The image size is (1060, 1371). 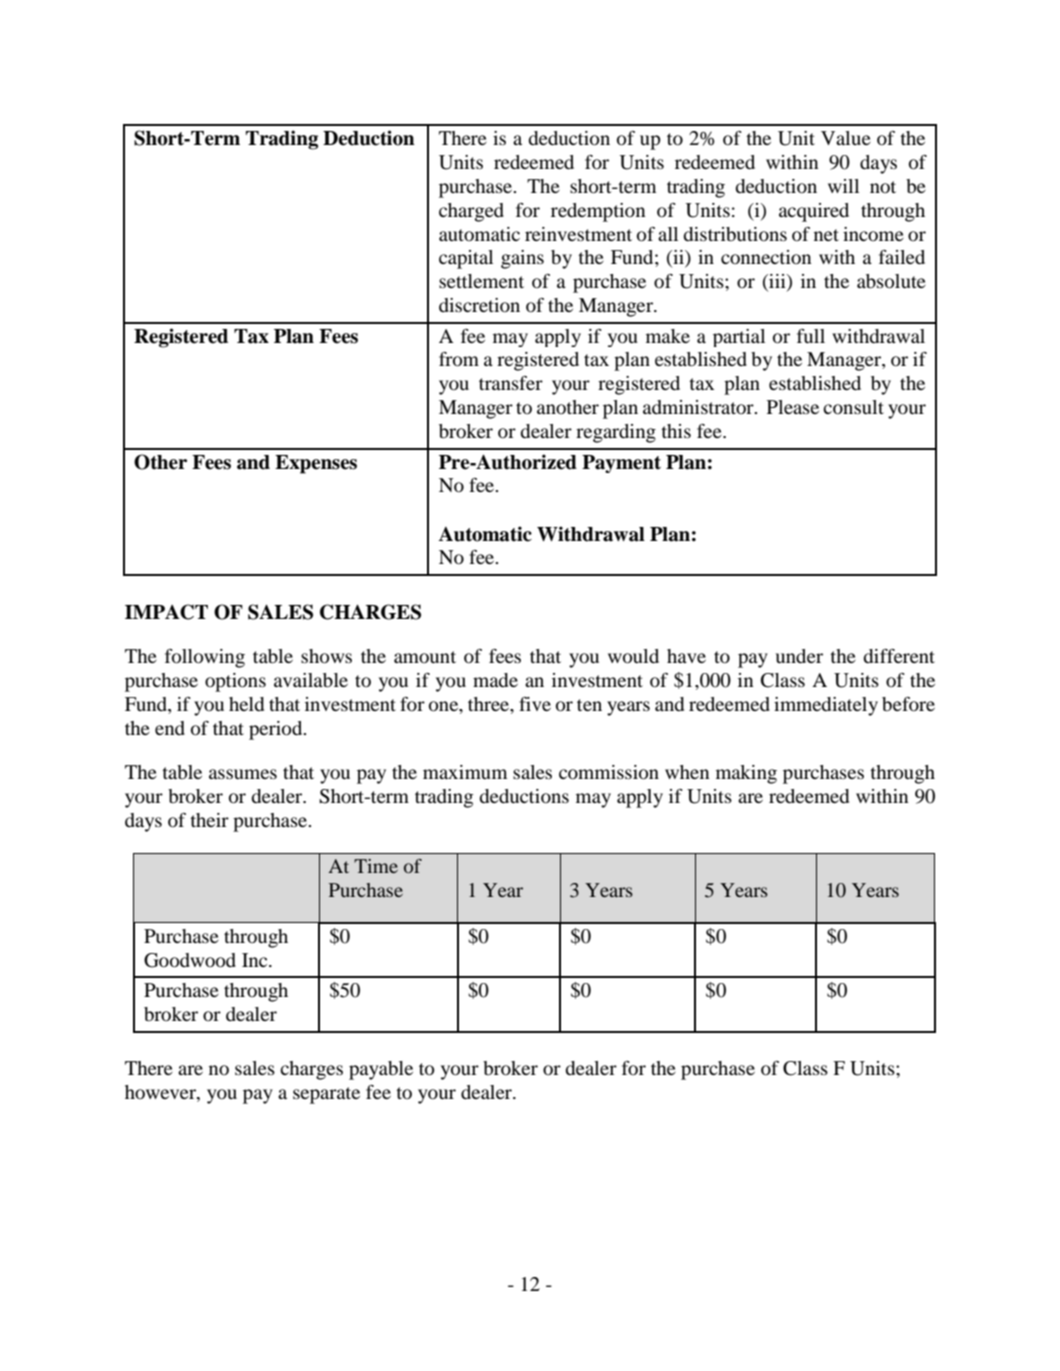 What do you see at coordinates (326, 1095) in the screenshot?
I see `separate` at bounding box center [326, 1095].
